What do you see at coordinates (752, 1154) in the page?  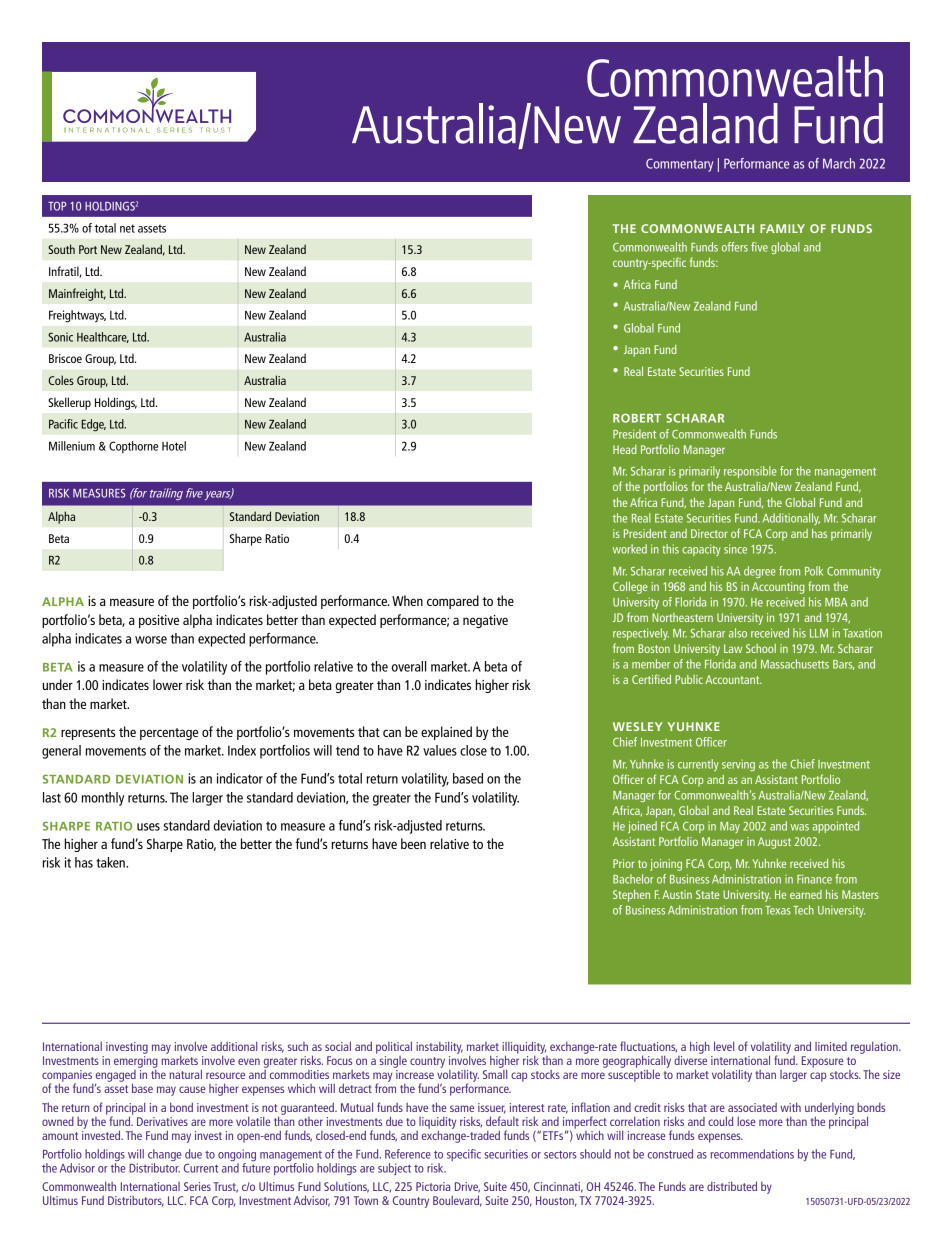 I see `recommendations` at bounding box center [752, 1154].
